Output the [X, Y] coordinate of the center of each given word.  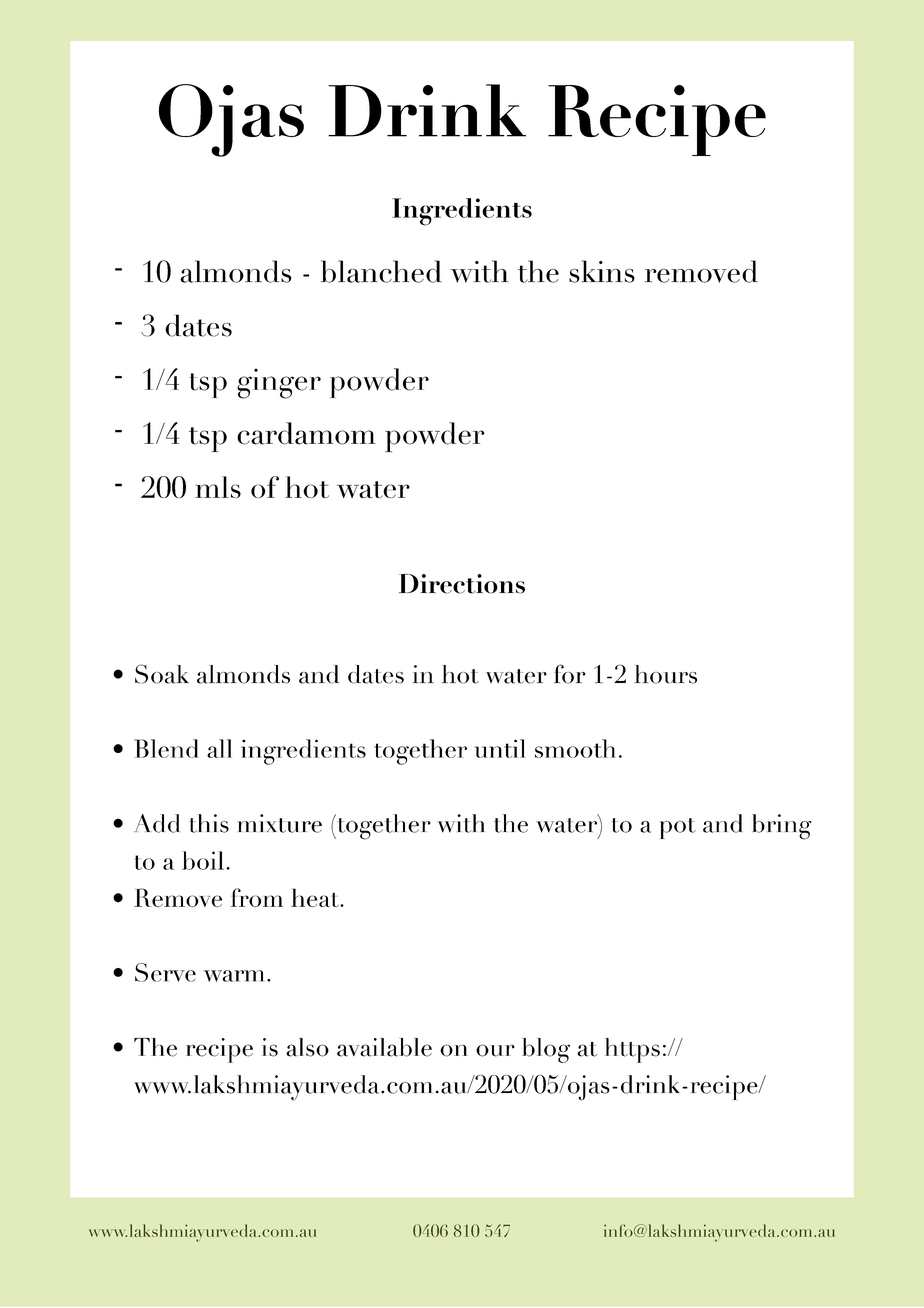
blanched [381, 271]
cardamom [306, 433]
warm [233, 976]
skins [602, 271]
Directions [462, 584]
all [219, 748]
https [632, 1050]
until [500, 748]
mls [218, 487]
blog [546, 1050]
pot [678, 828]
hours [665, 674]
